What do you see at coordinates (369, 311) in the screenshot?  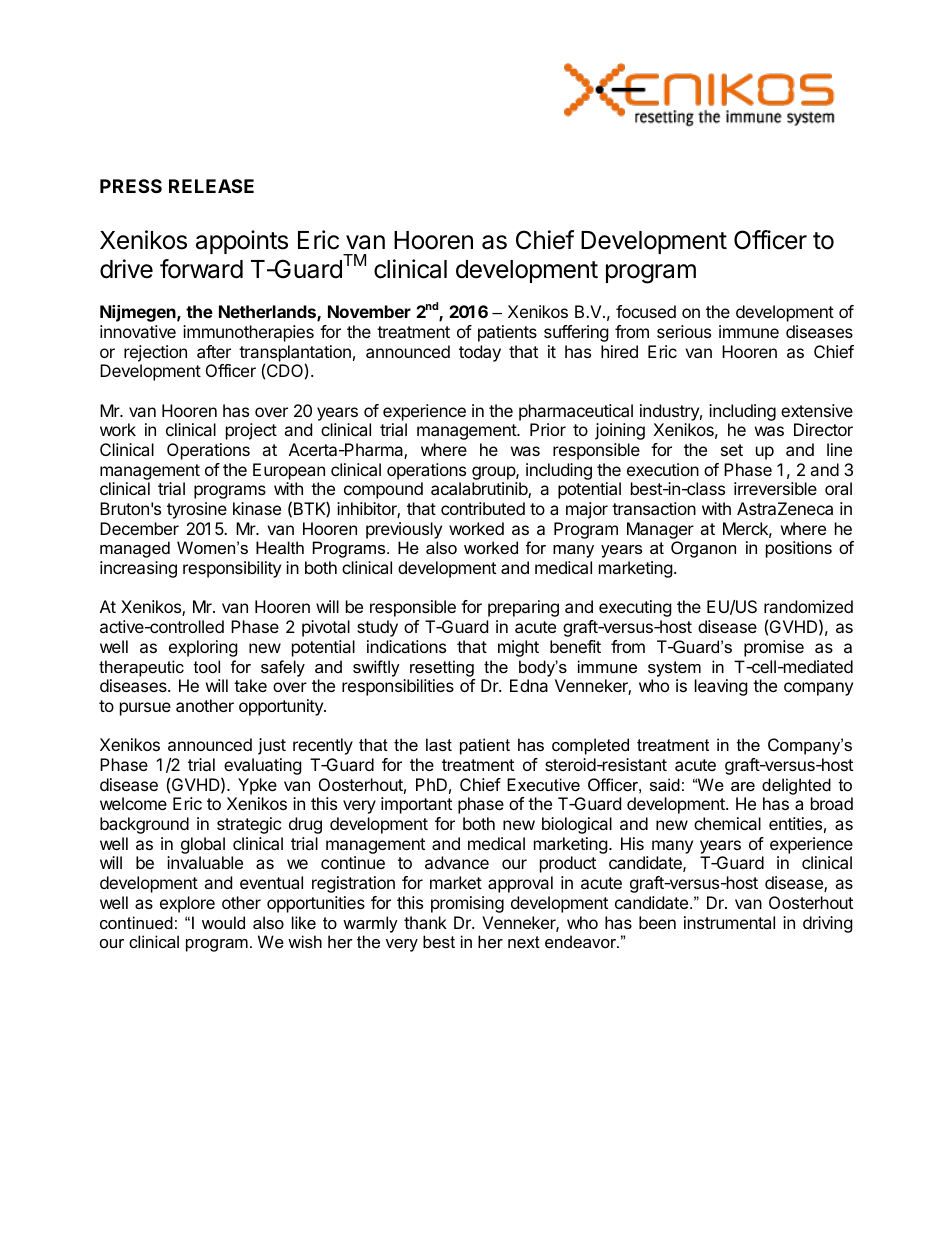 I see `November` at bounding box center [369, 311].
